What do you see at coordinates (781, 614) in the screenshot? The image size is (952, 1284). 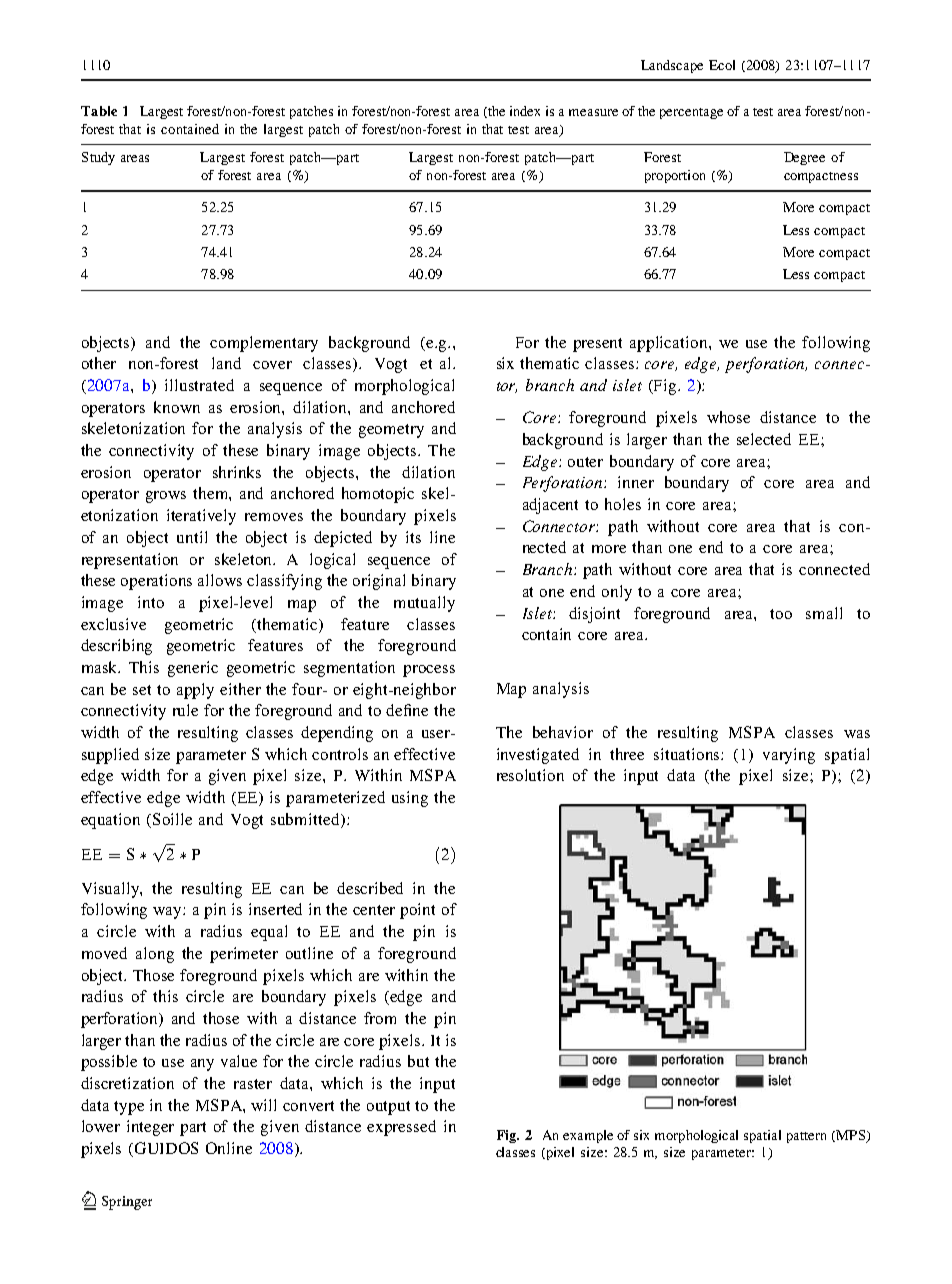 I see `too` at bounding box center [781, 614].
